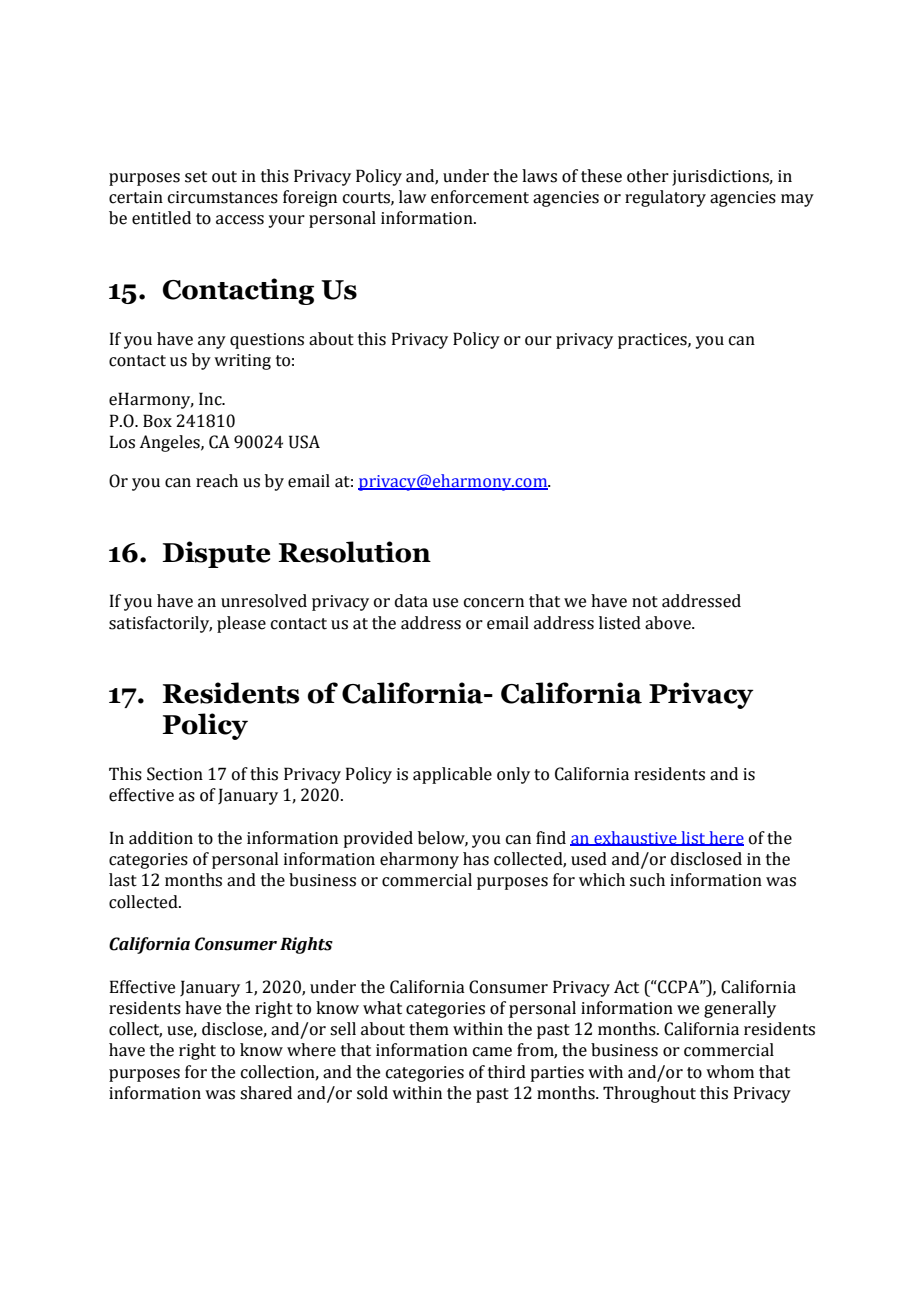 The image size is (924, 1308). I want to click on has, so click(476, 859).
